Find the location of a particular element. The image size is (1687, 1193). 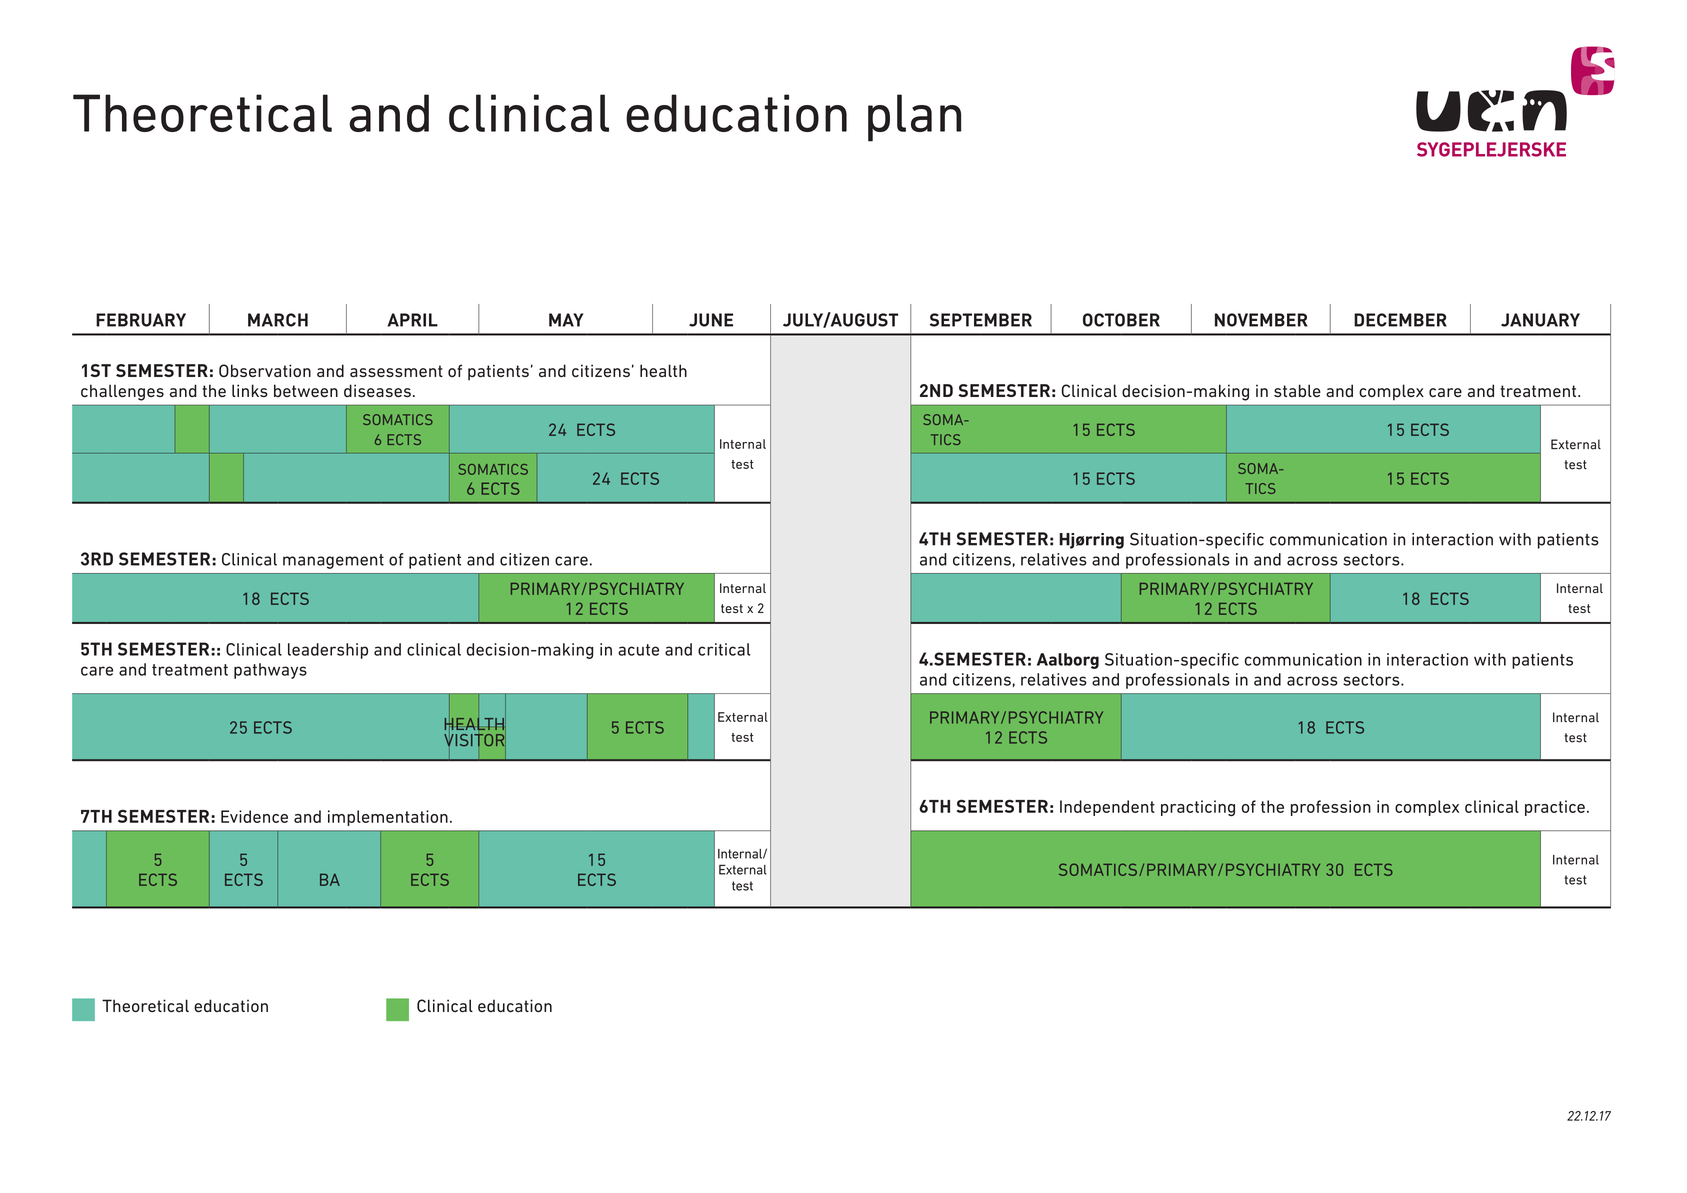

SEPTEMBER is located at coordinates (981, 320).
